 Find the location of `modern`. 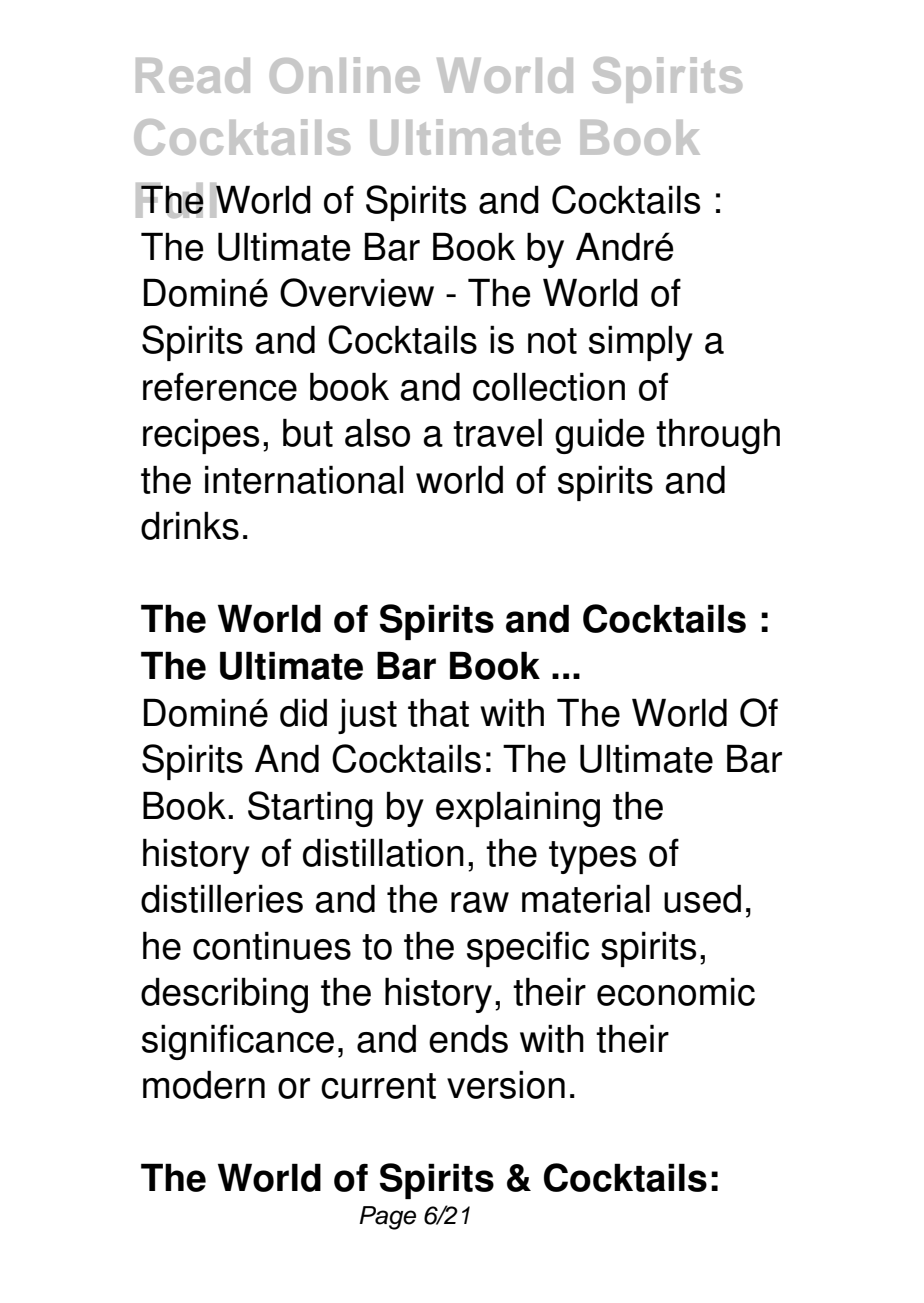

modern is located at coordinates (204, 1084).
